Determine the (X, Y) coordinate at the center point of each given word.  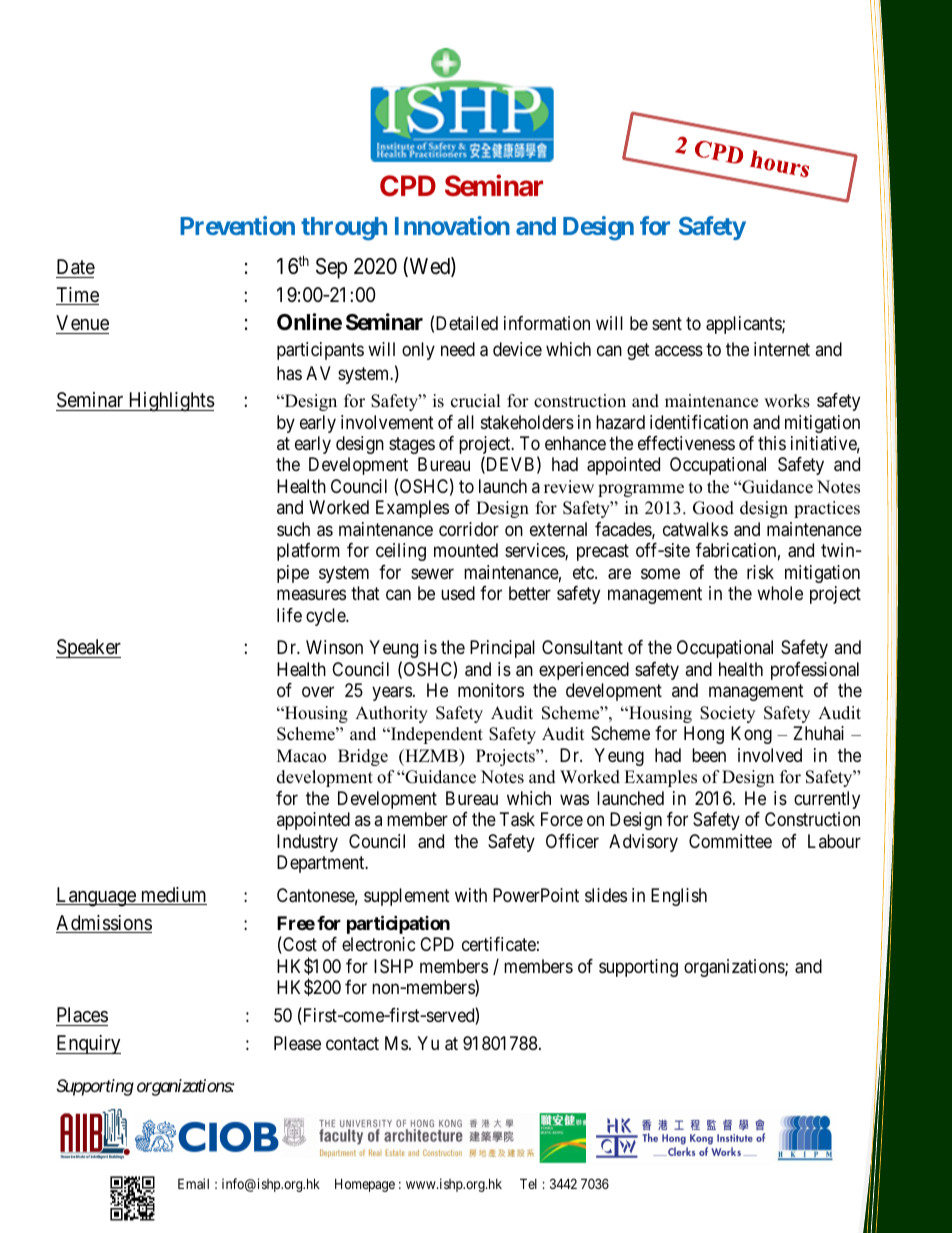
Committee (730, 841)
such (293, 529)
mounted (466, 550)
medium (172, 896)
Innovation (452, 225)
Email (193, 1183)
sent (667, 323)
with (471, 895)
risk (760, 572)
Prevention (237, 225)
